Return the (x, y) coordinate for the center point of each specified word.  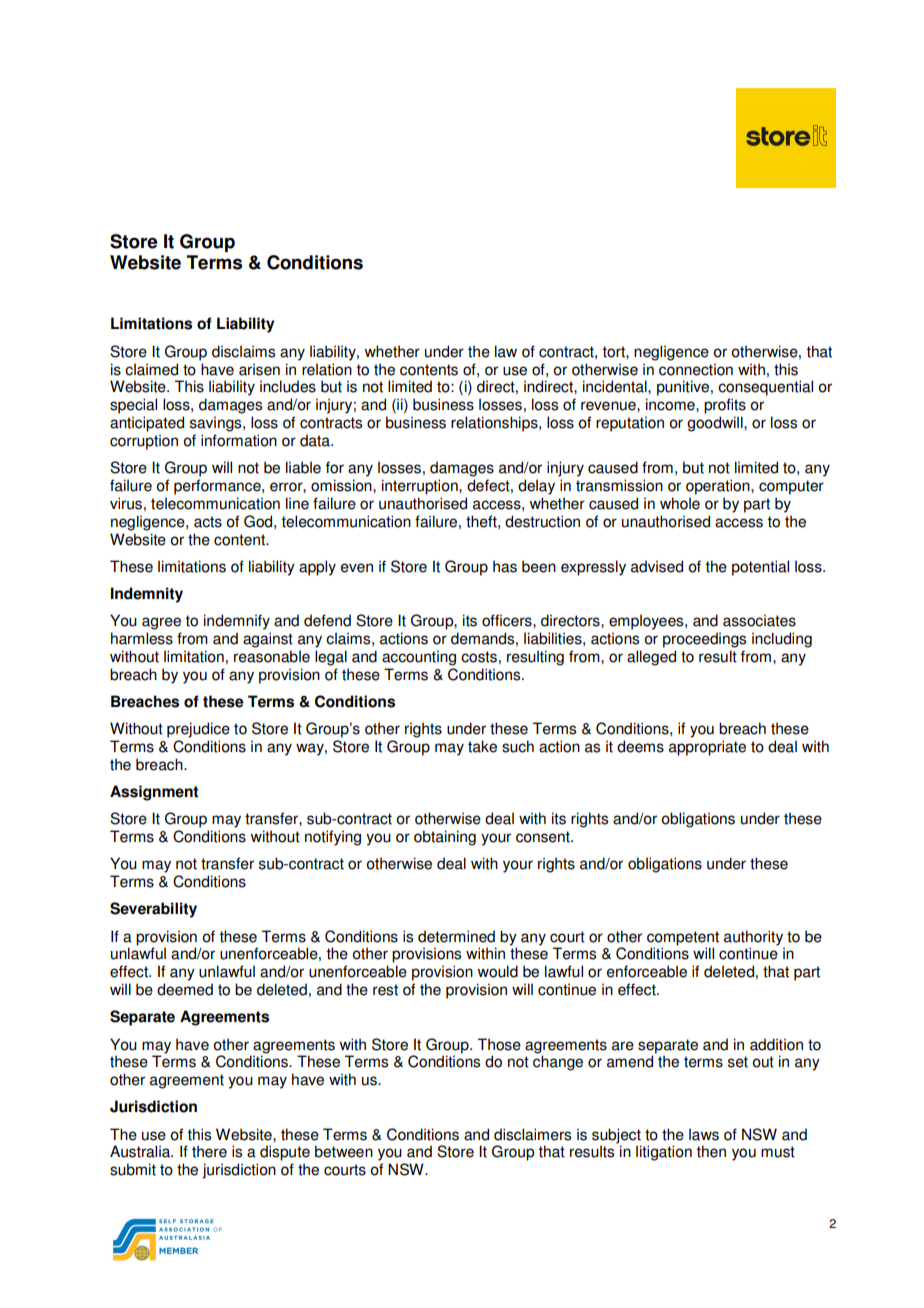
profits (725, 406)
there (209, 1151)
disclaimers (532, 1134)
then (711, 1151)
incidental (616, 386)
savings (217, 424)
